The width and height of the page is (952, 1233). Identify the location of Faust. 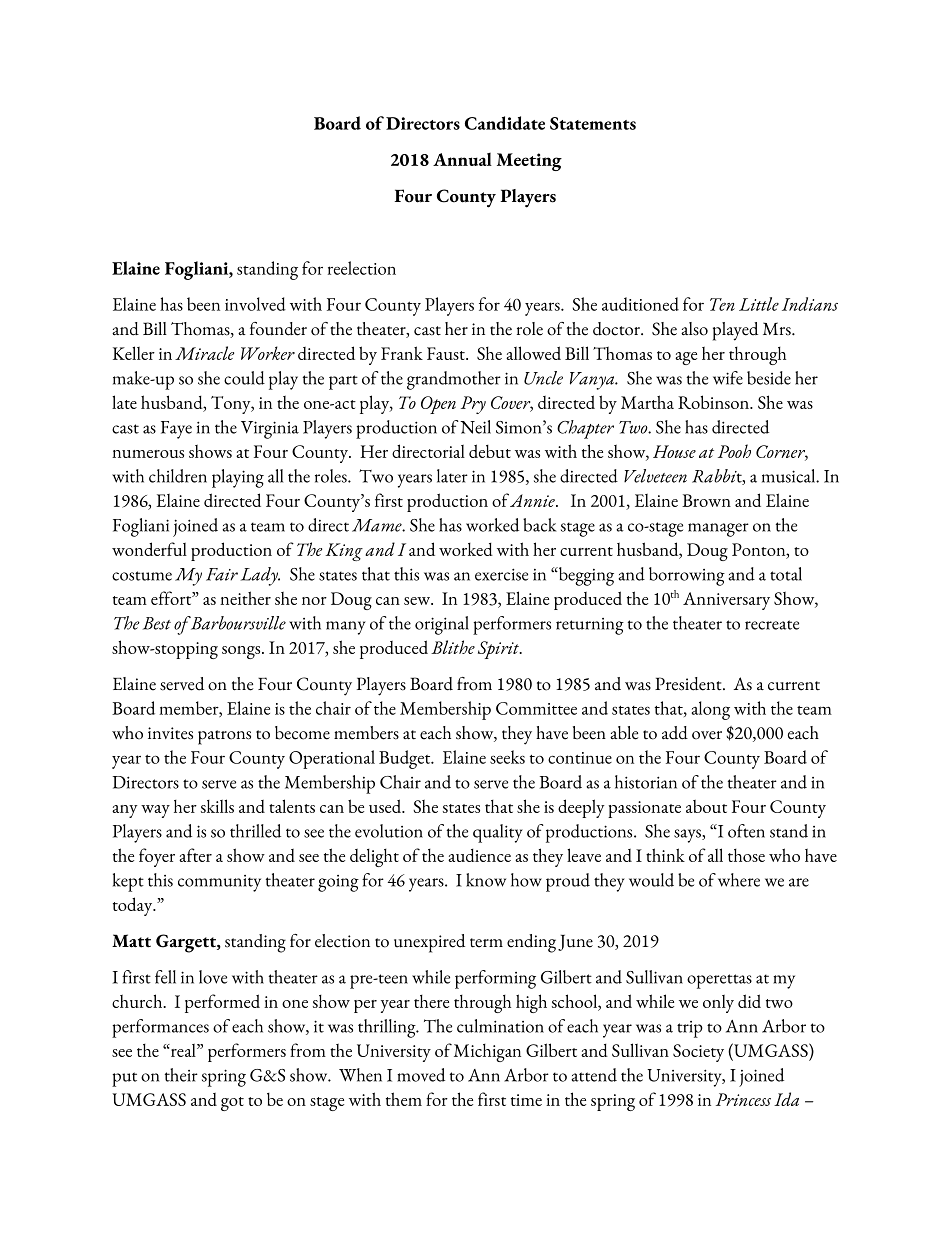
(447, 353).
